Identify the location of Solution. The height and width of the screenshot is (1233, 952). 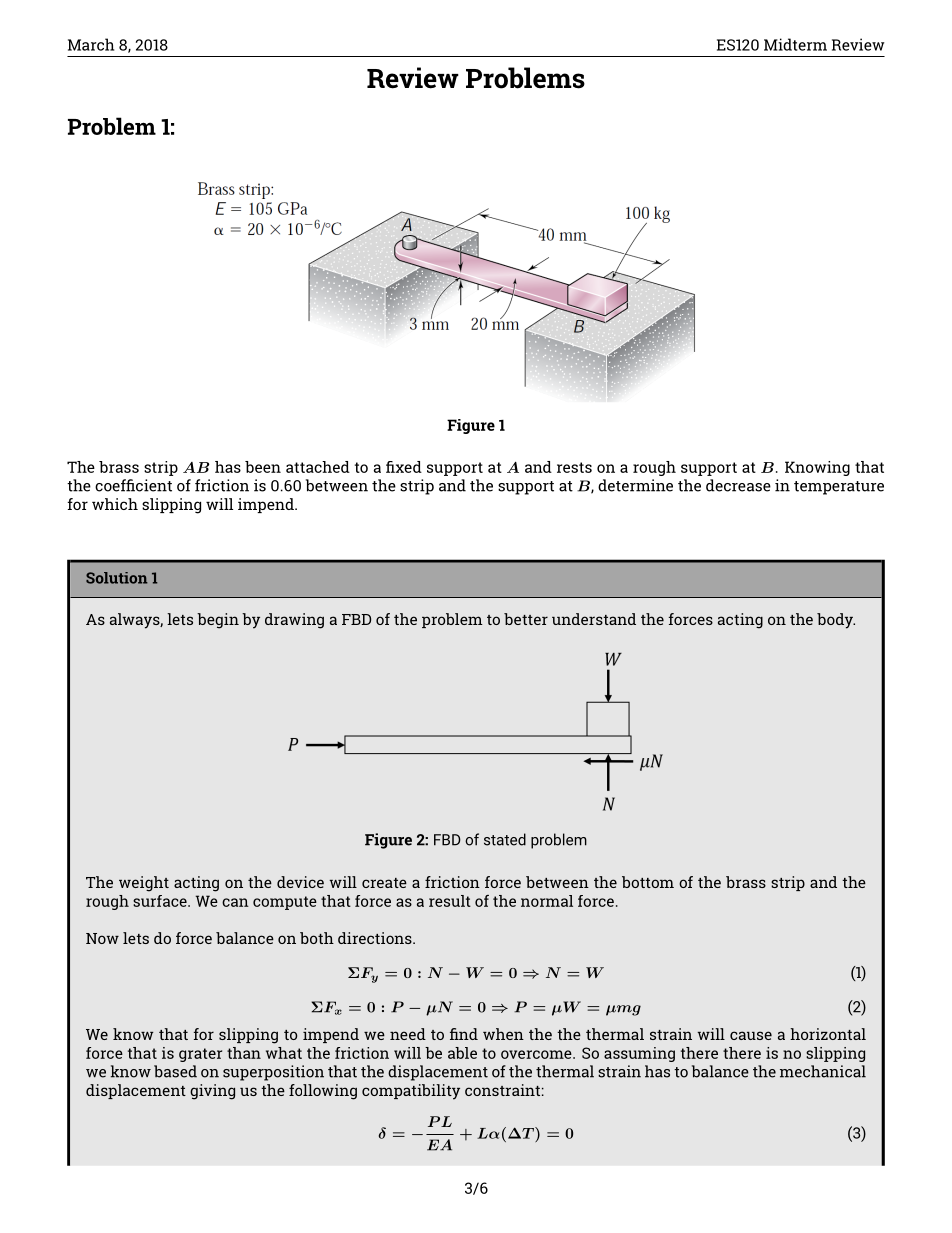
(117, 578).
